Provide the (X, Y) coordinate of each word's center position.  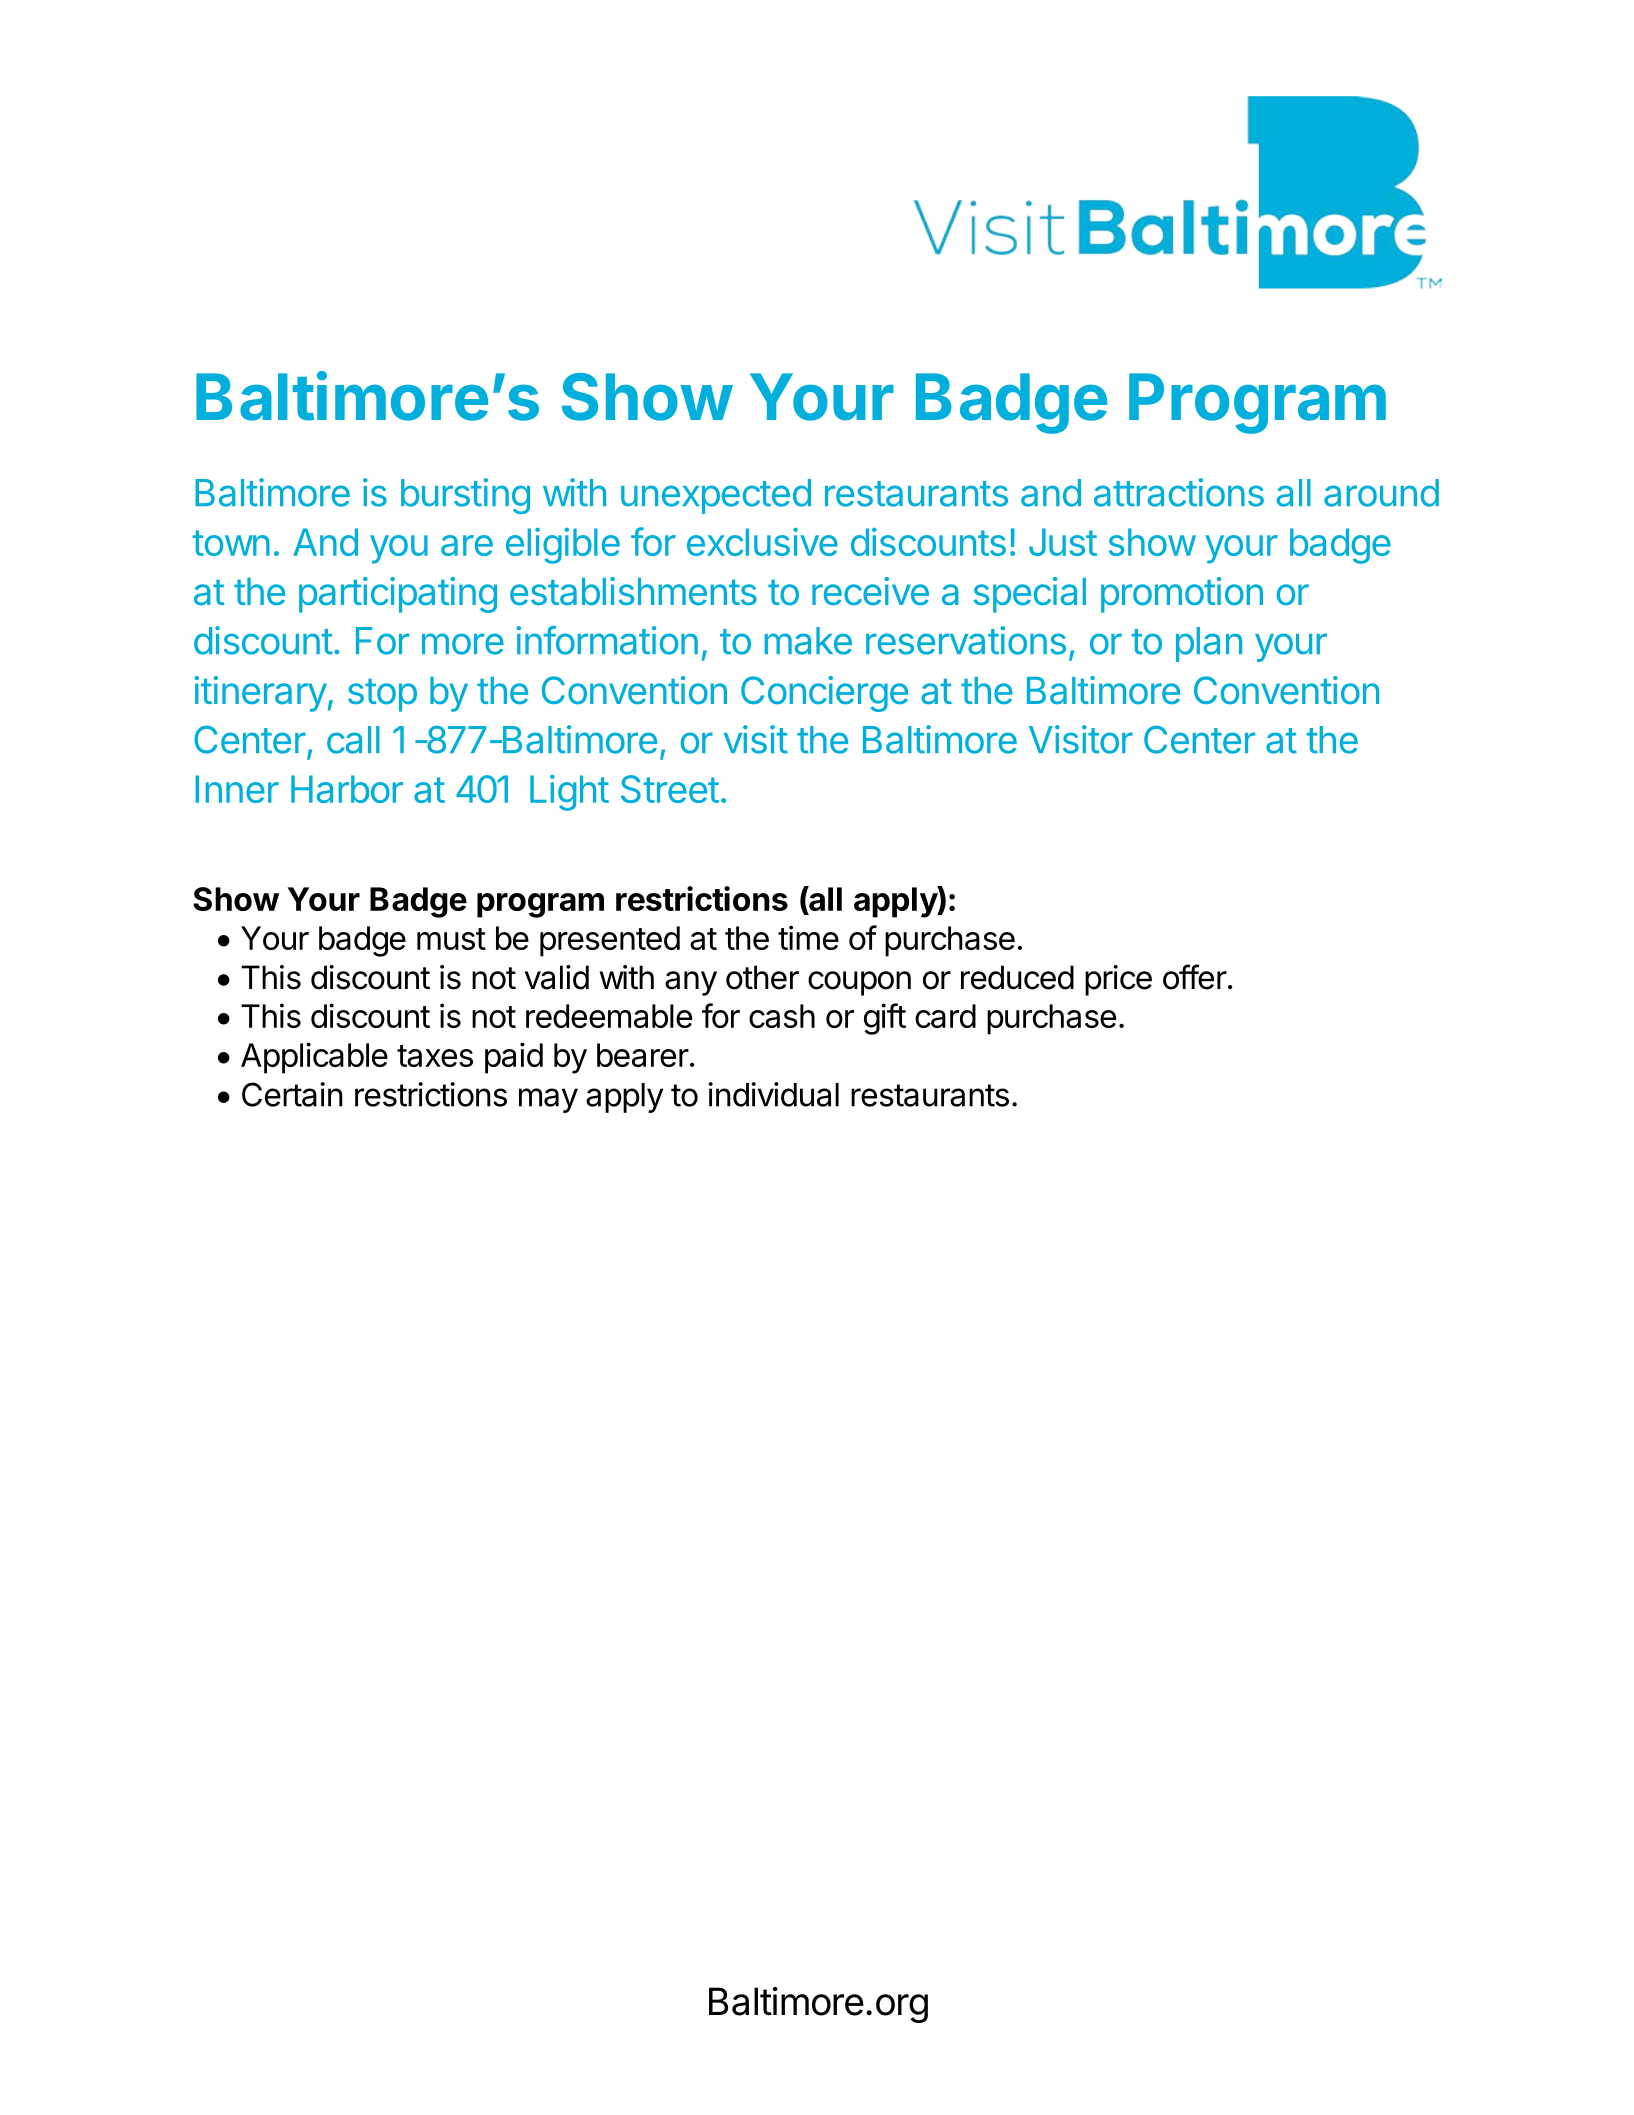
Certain (292, 1094)
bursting (465, 496)
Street (670, 789)
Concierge (824, 694)
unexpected (716, 496)
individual (773, 1094)
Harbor (347, 789)
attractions (1179, 492)
